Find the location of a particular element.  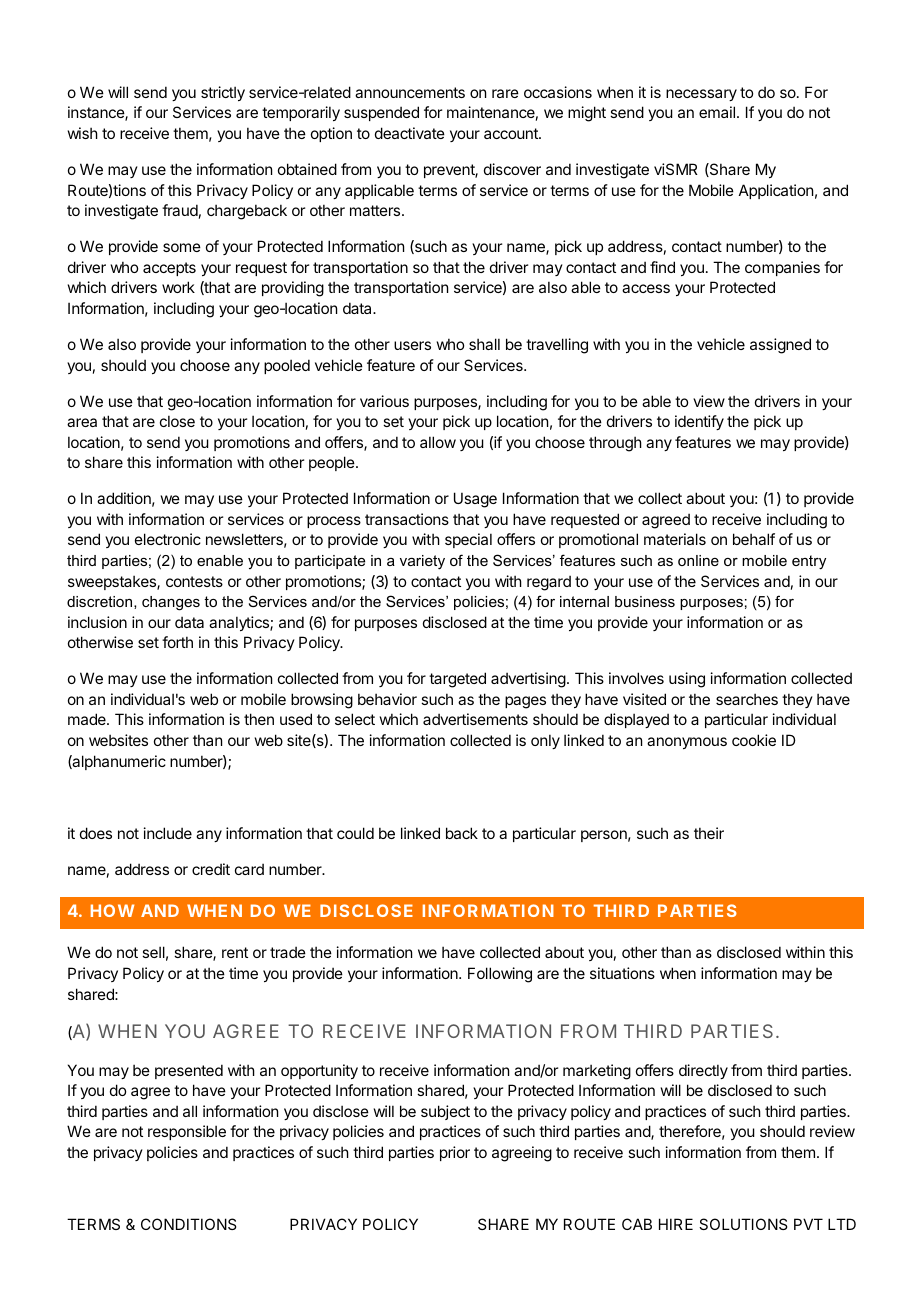

account is located at coordinates (512, 133).
